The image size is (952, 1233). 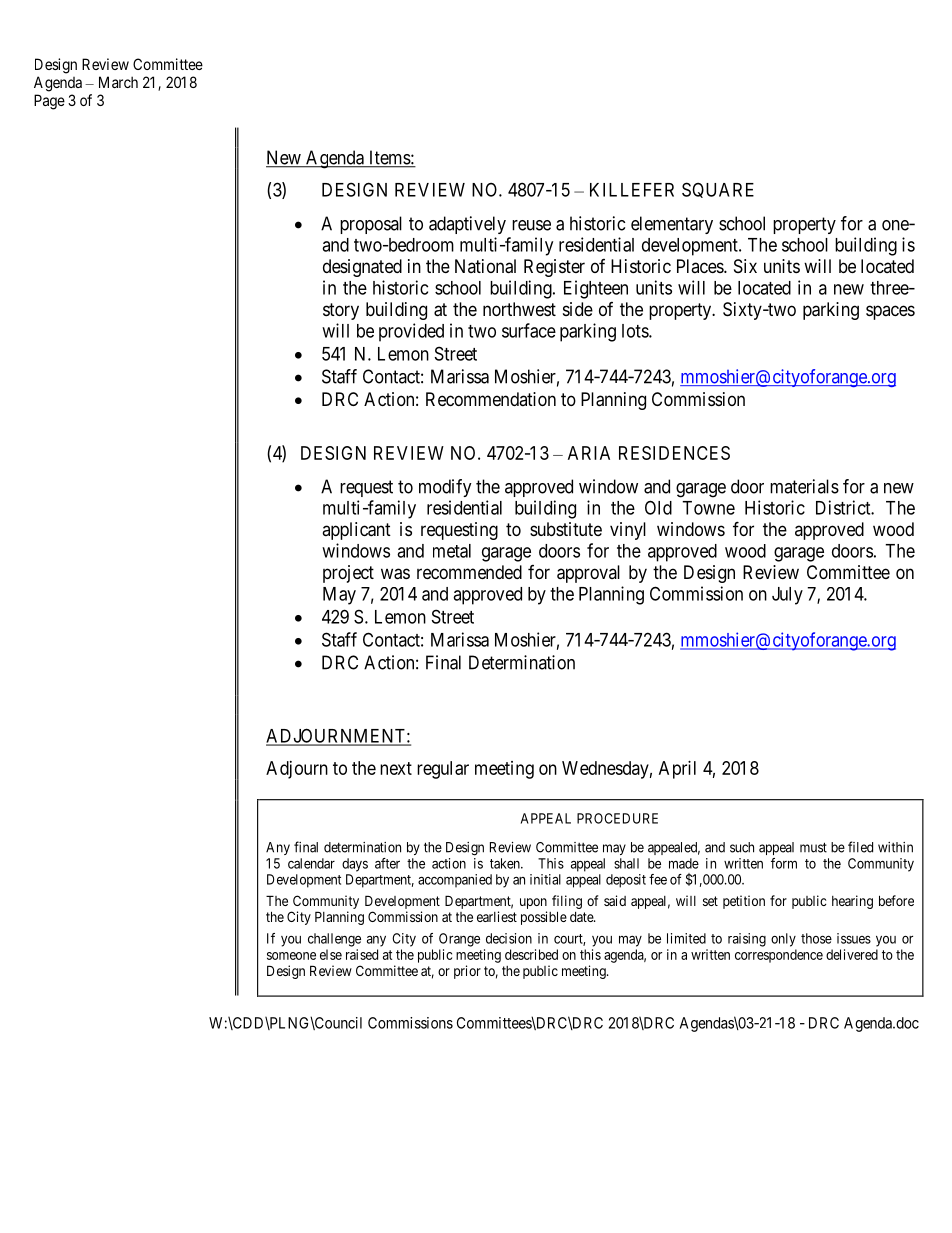 I want to click on project, so click(x=348, y=574).
